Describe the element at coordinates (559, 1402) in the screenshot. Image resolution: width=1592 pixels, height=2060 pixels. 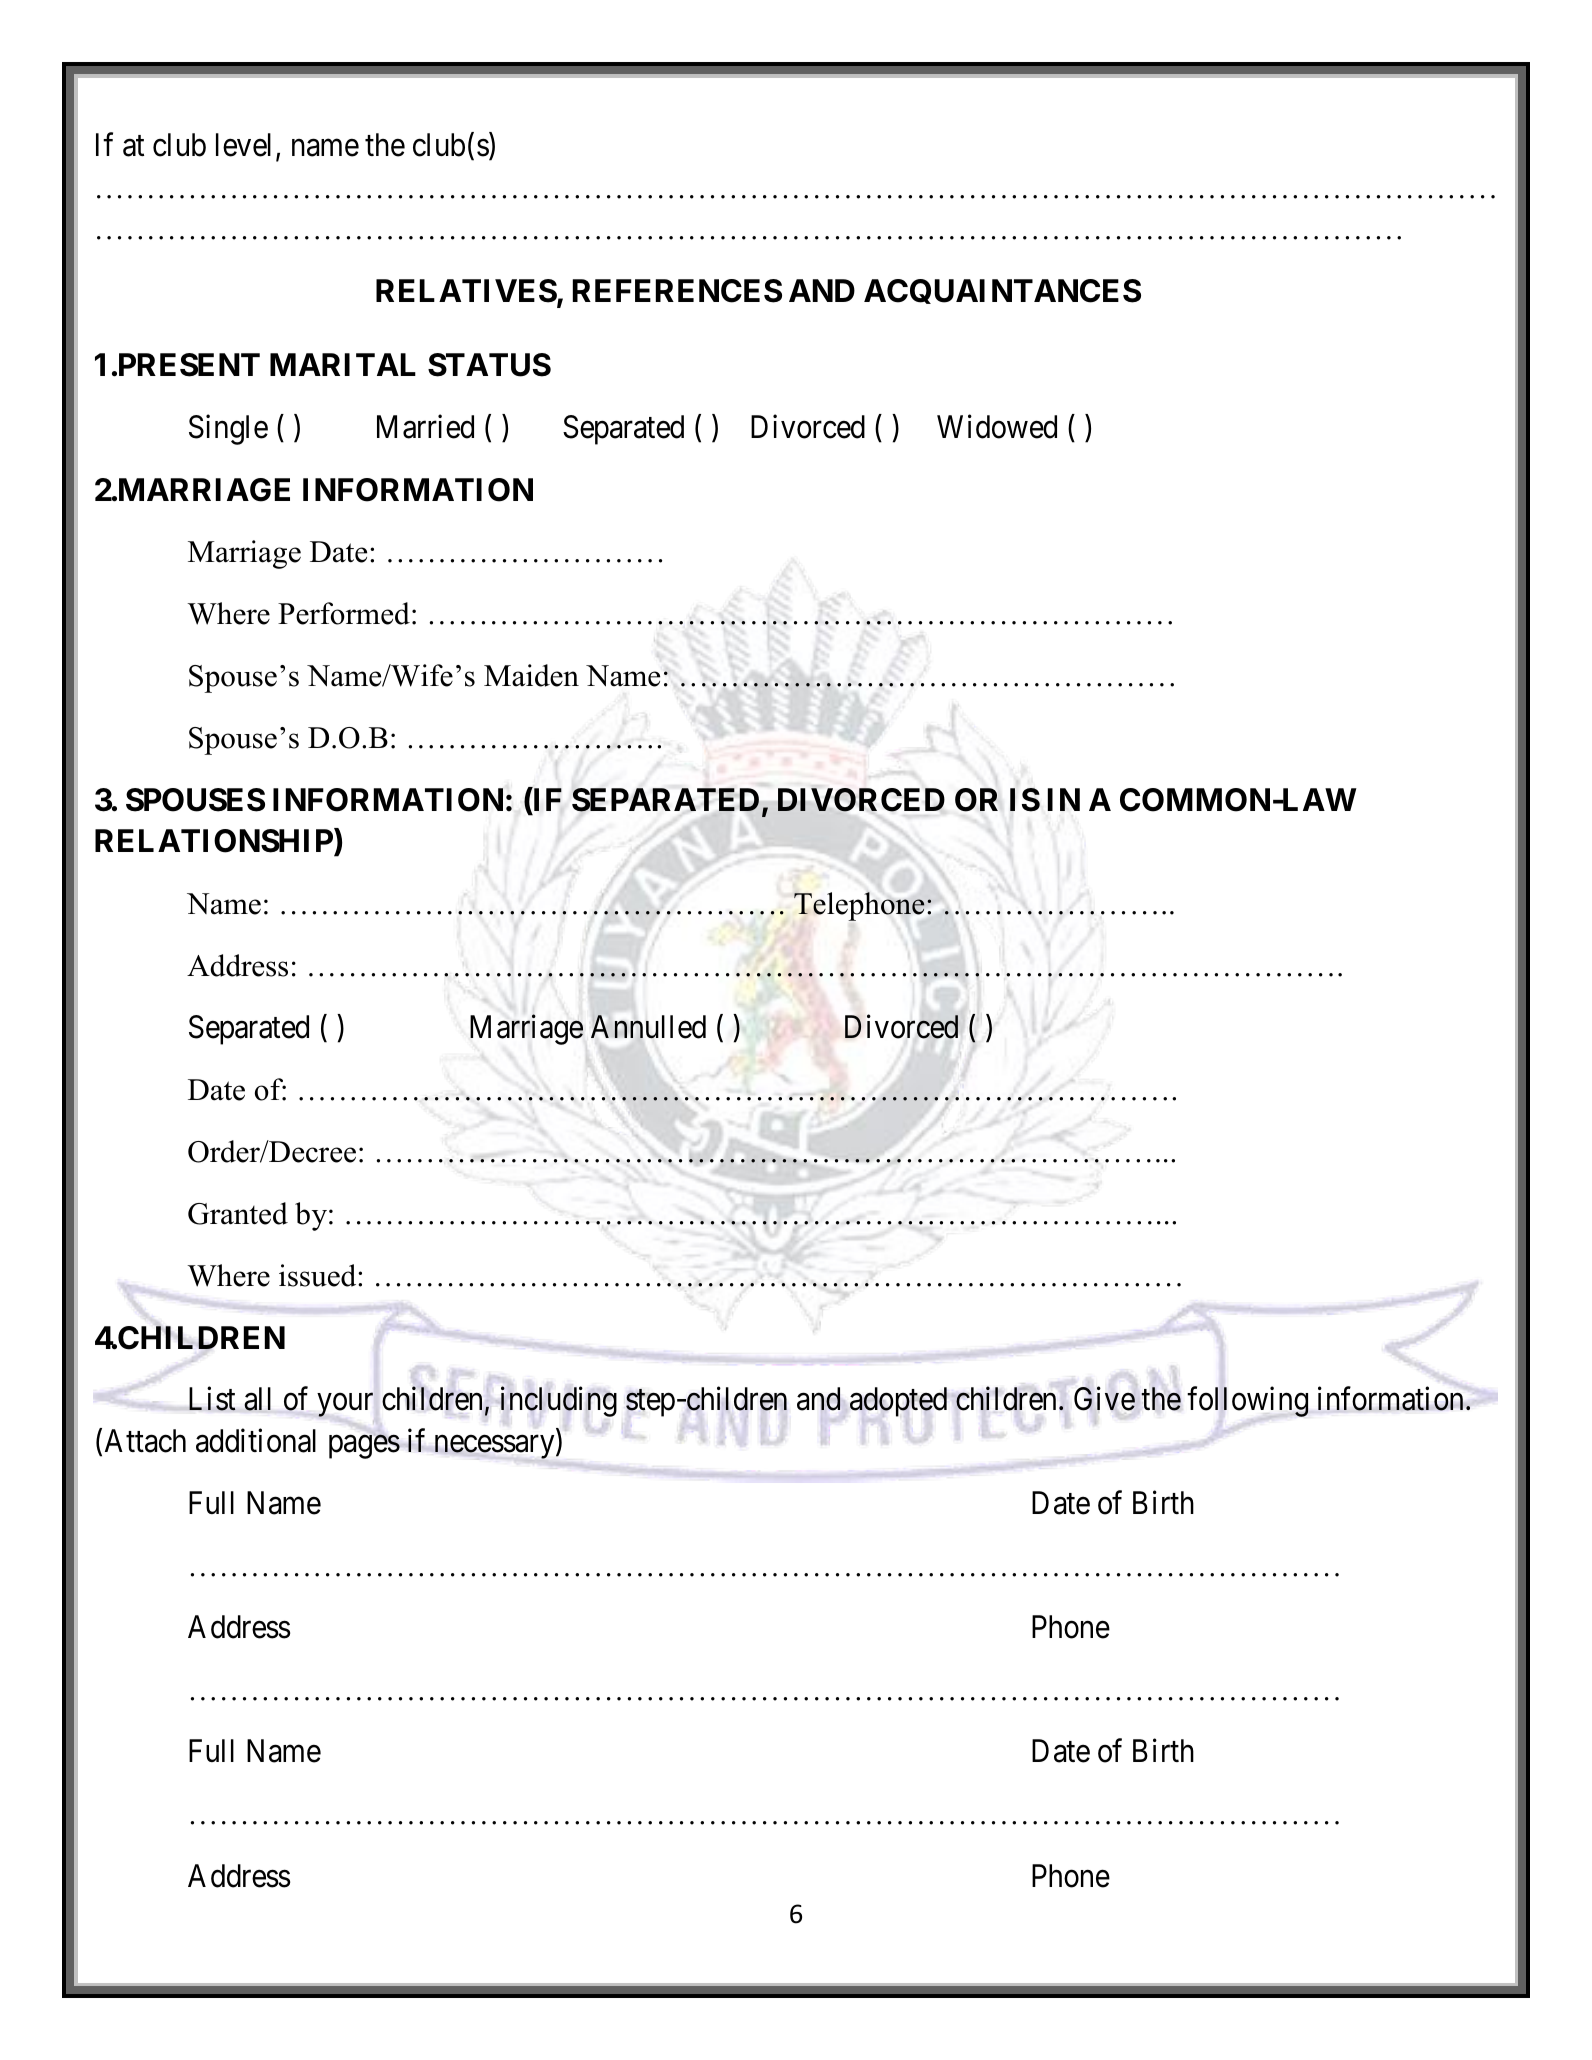
I see `including` at that location.
